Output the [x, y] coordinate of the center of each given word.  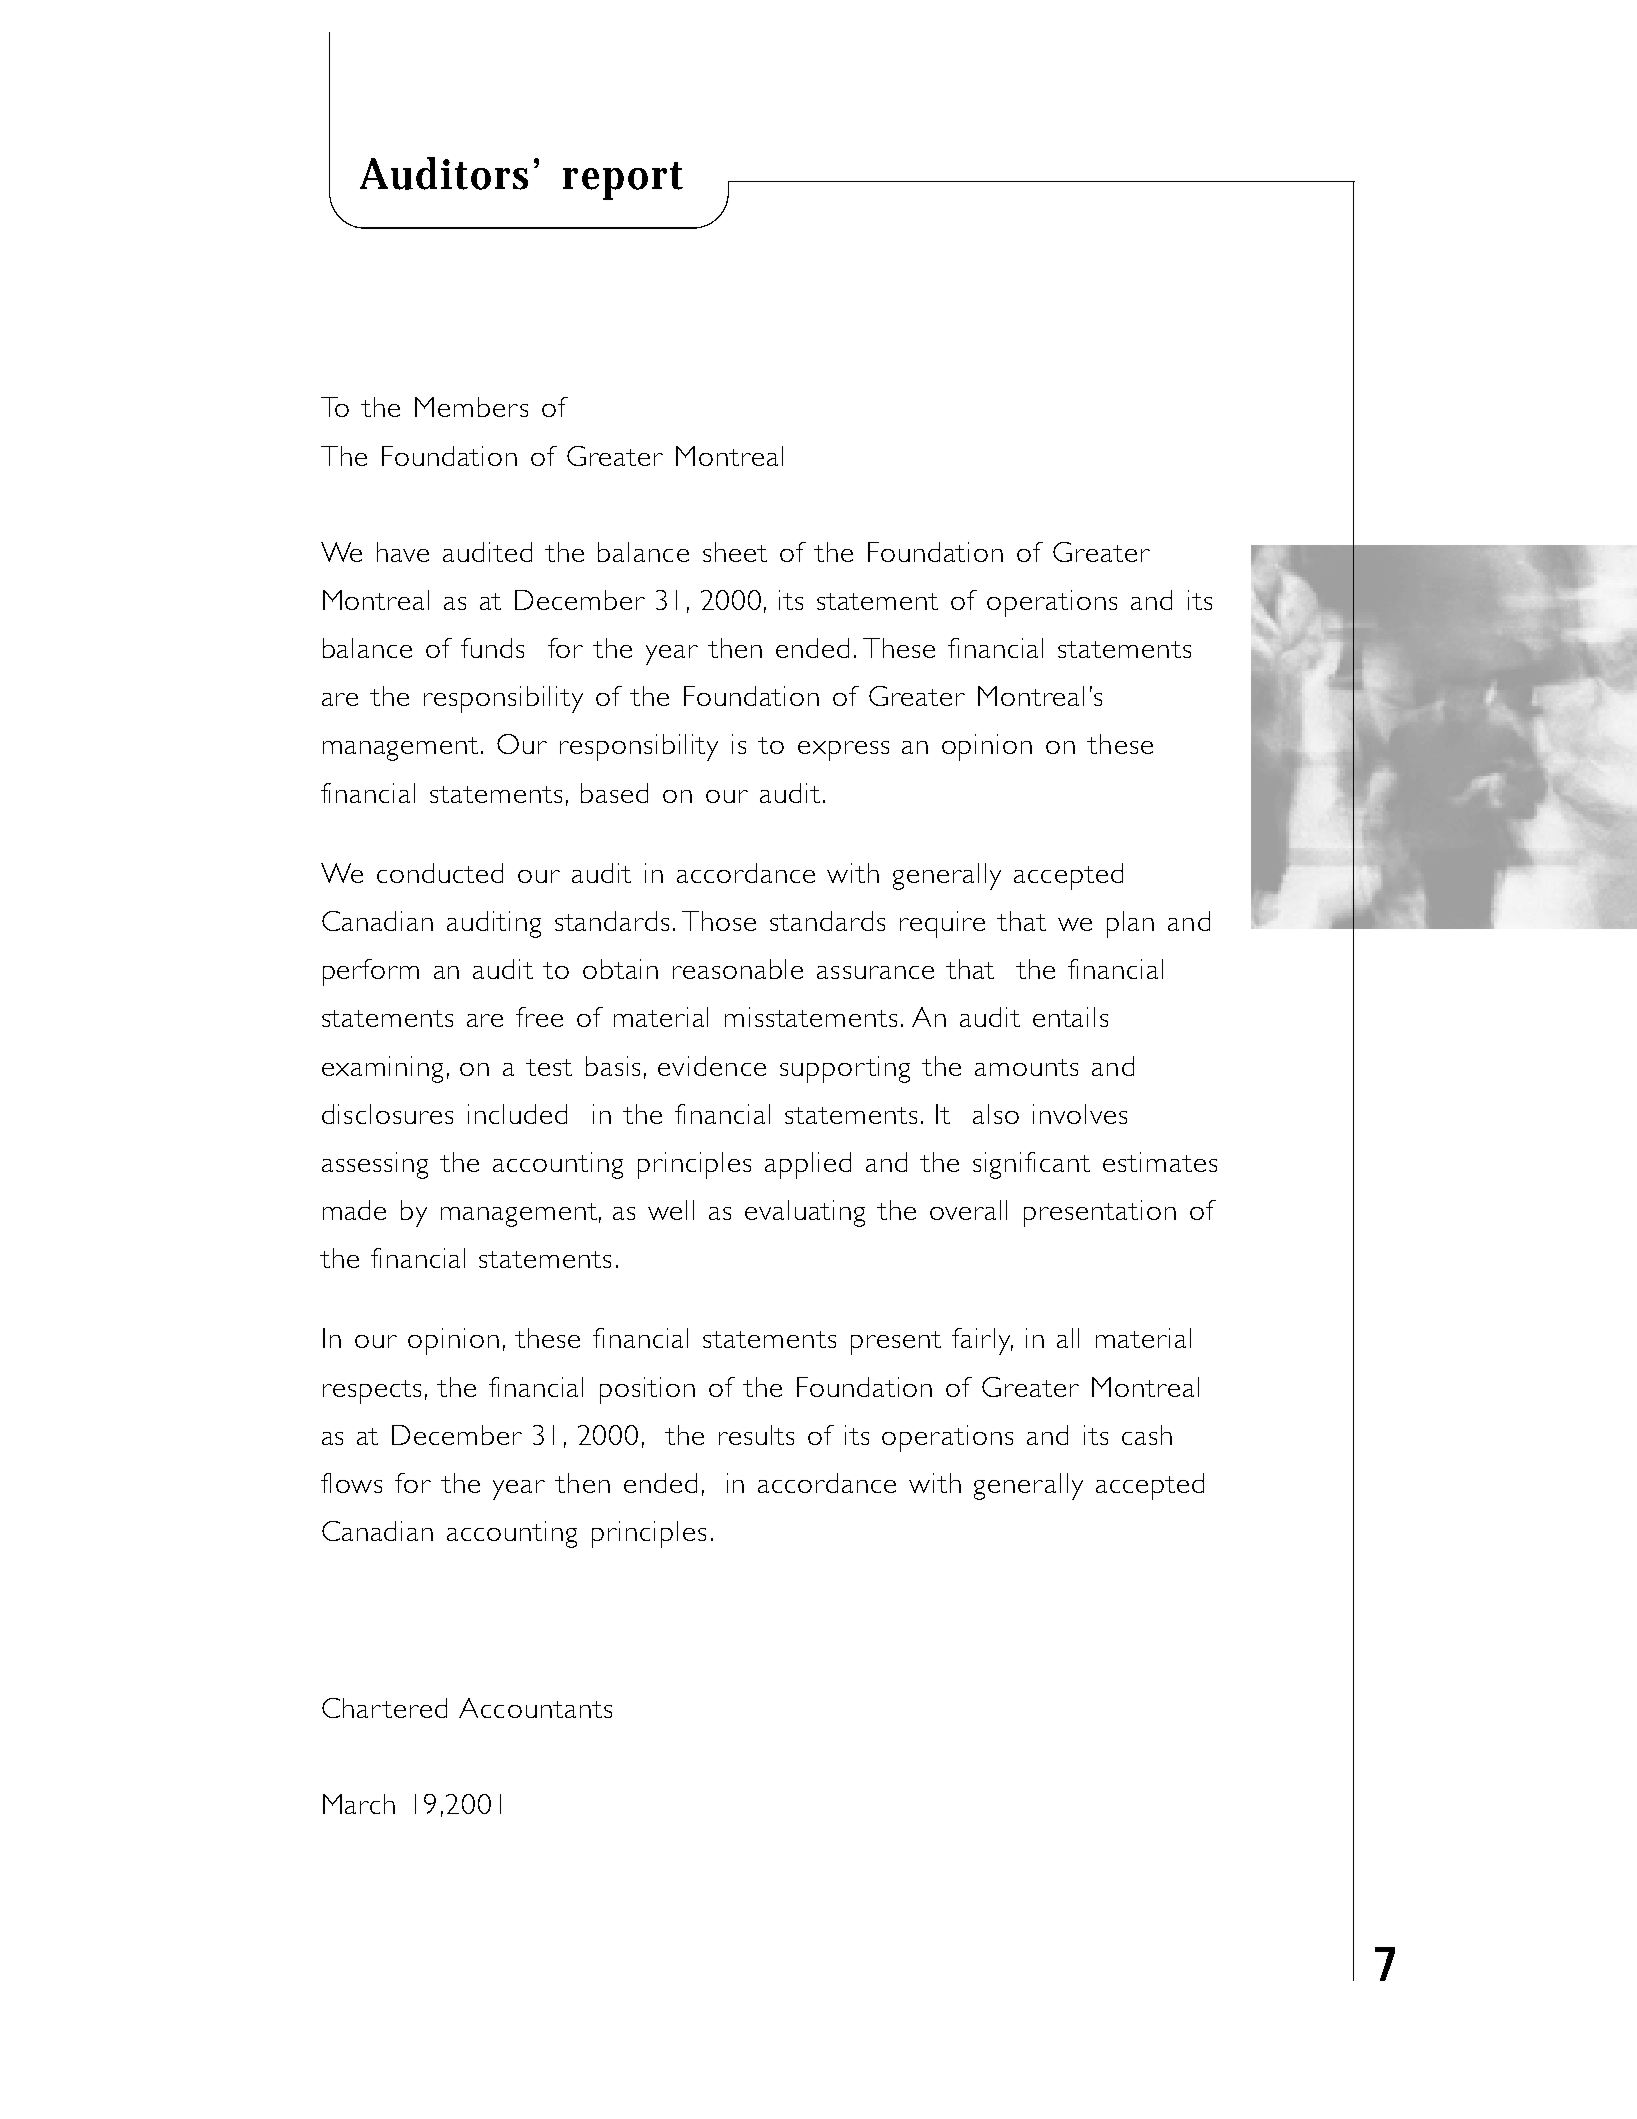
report [623, 181]
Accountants [535, 1708]
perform [371, 972]
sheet [735, 552]
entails [1070, 1017]
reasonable [738, 969]
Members [471, 407]
